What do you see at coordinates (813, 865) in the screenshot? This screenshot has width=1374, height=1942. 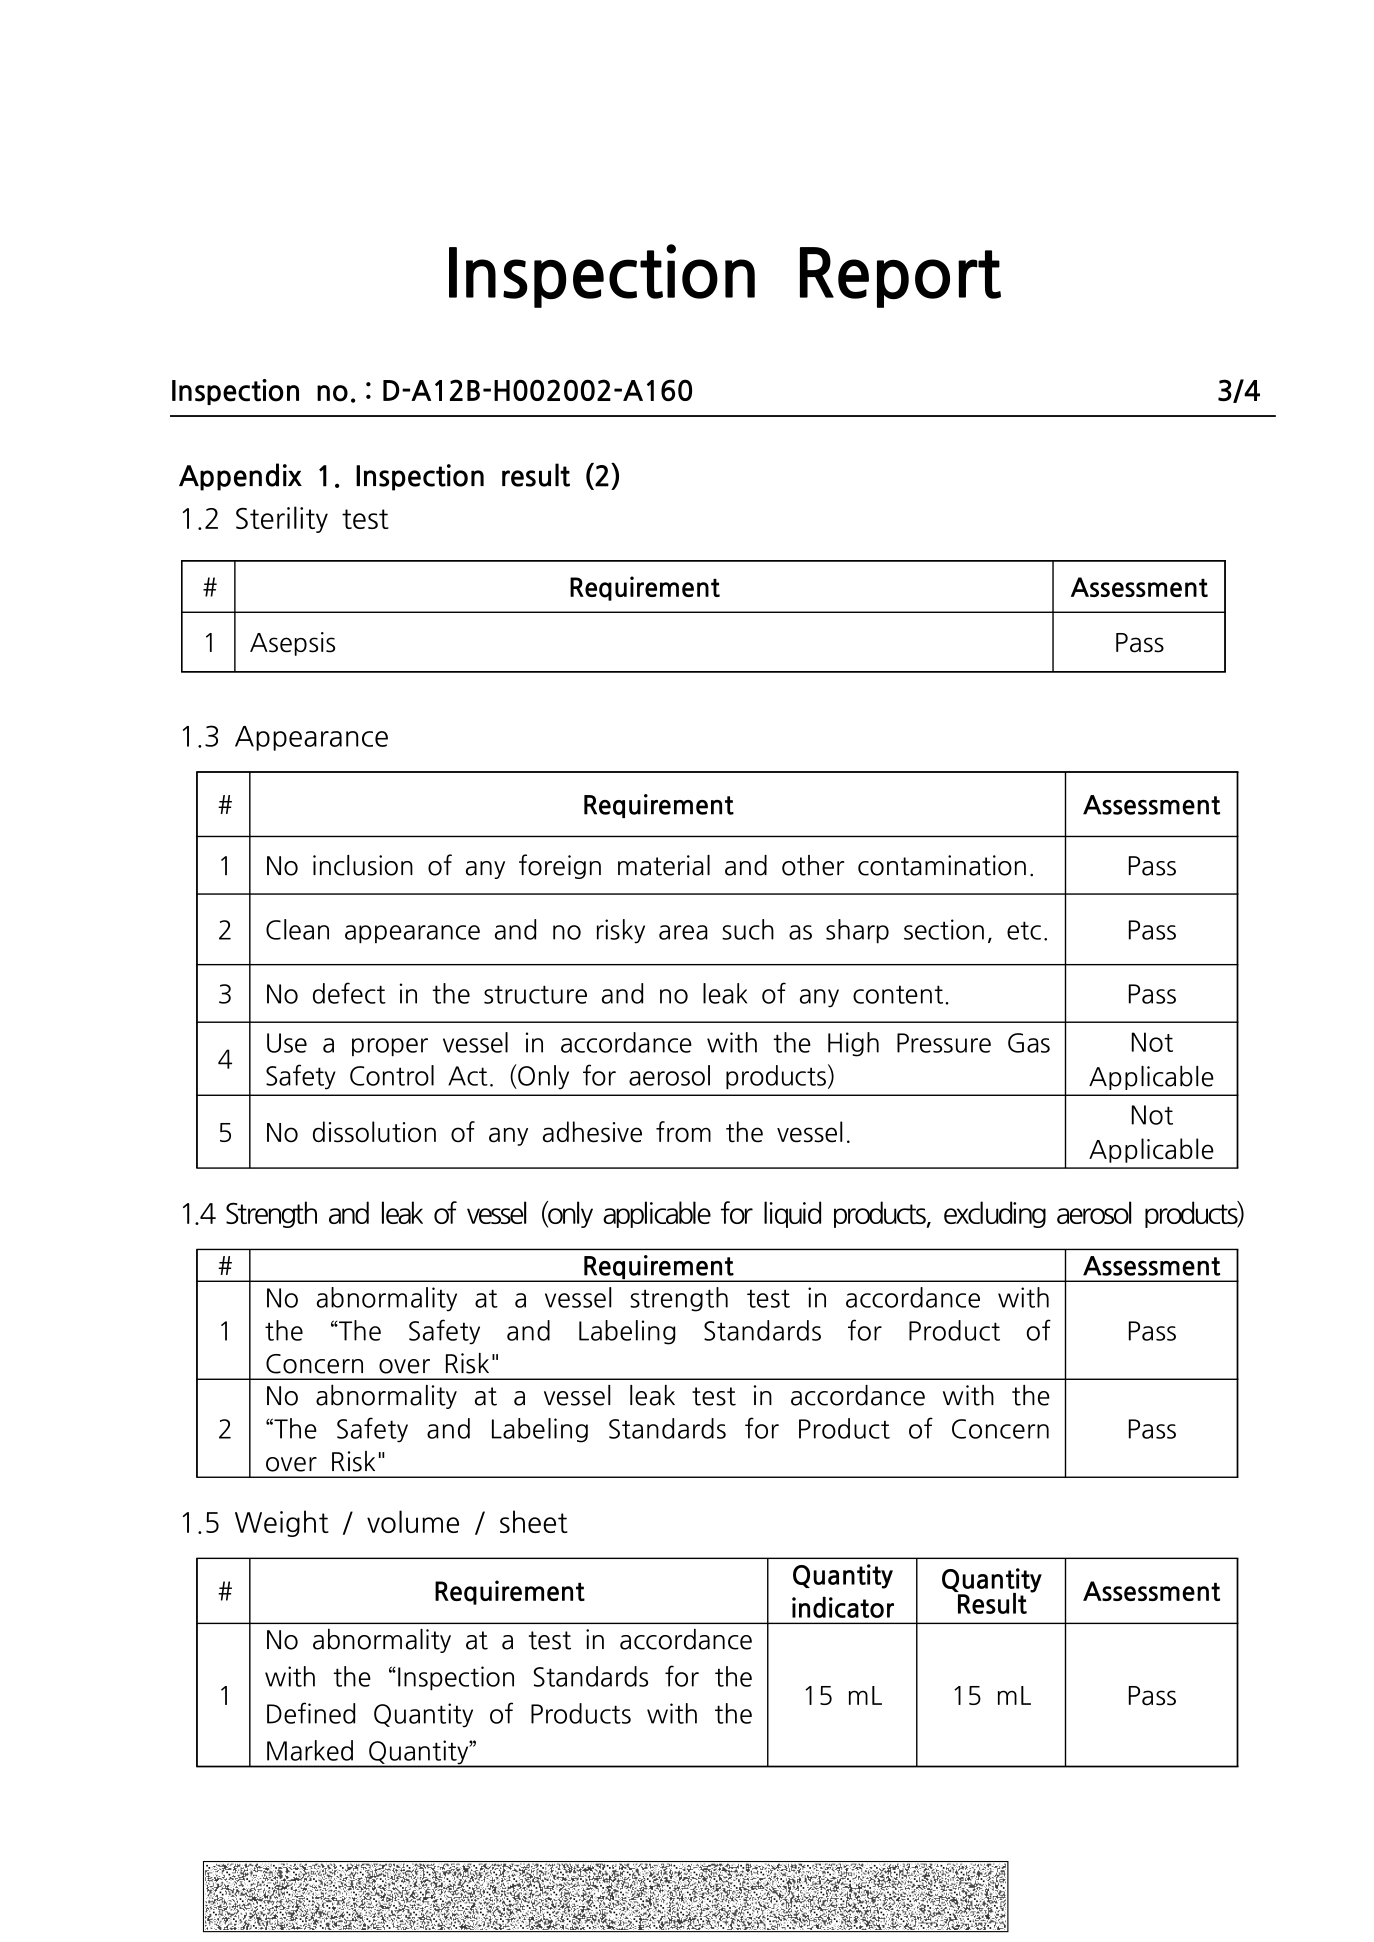 I see `other` at bounding box center [813, 865].
